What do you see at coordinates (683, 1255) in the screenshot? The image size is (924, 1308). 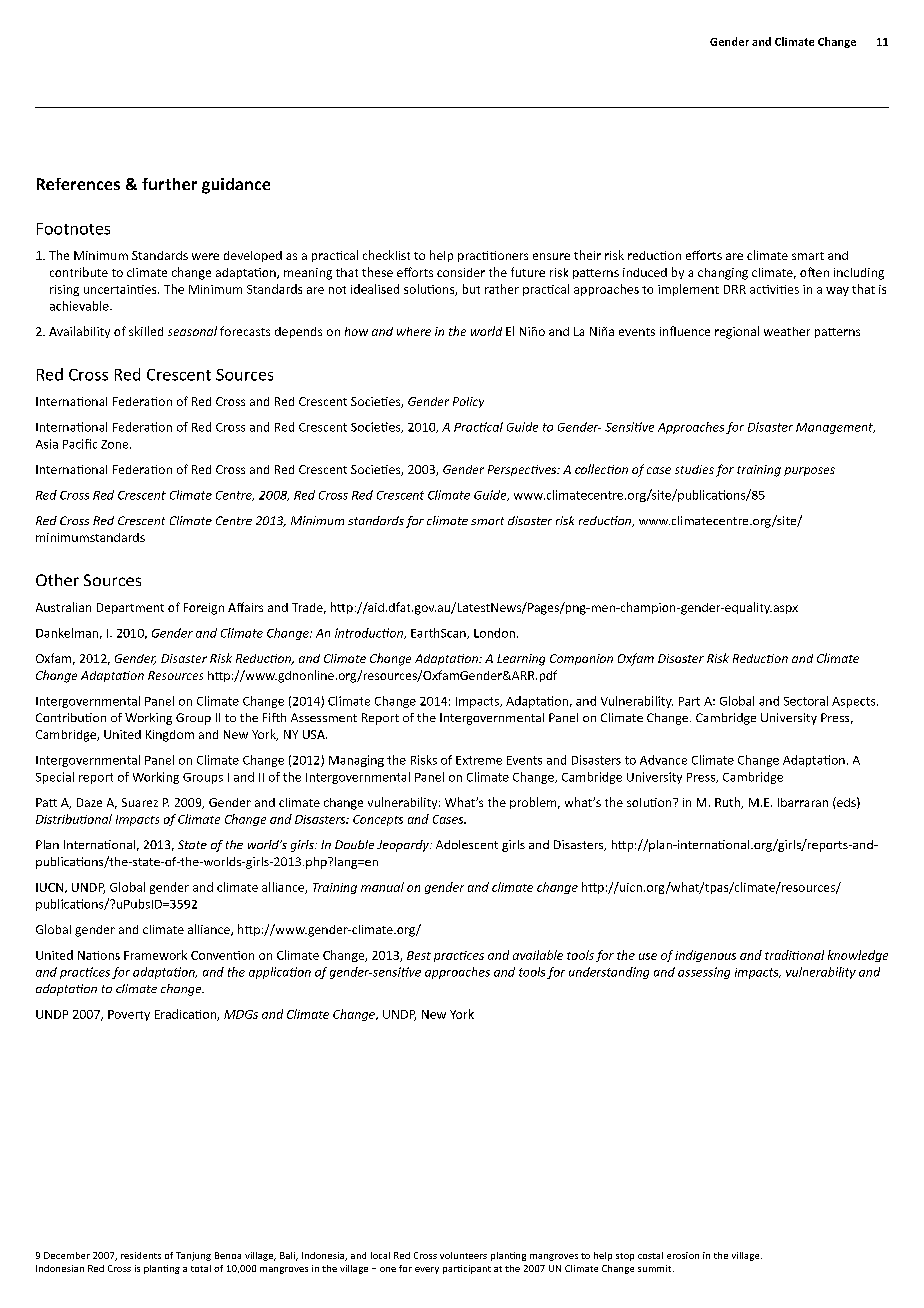 I see `erosion` at bounding box center [683, 1255].
